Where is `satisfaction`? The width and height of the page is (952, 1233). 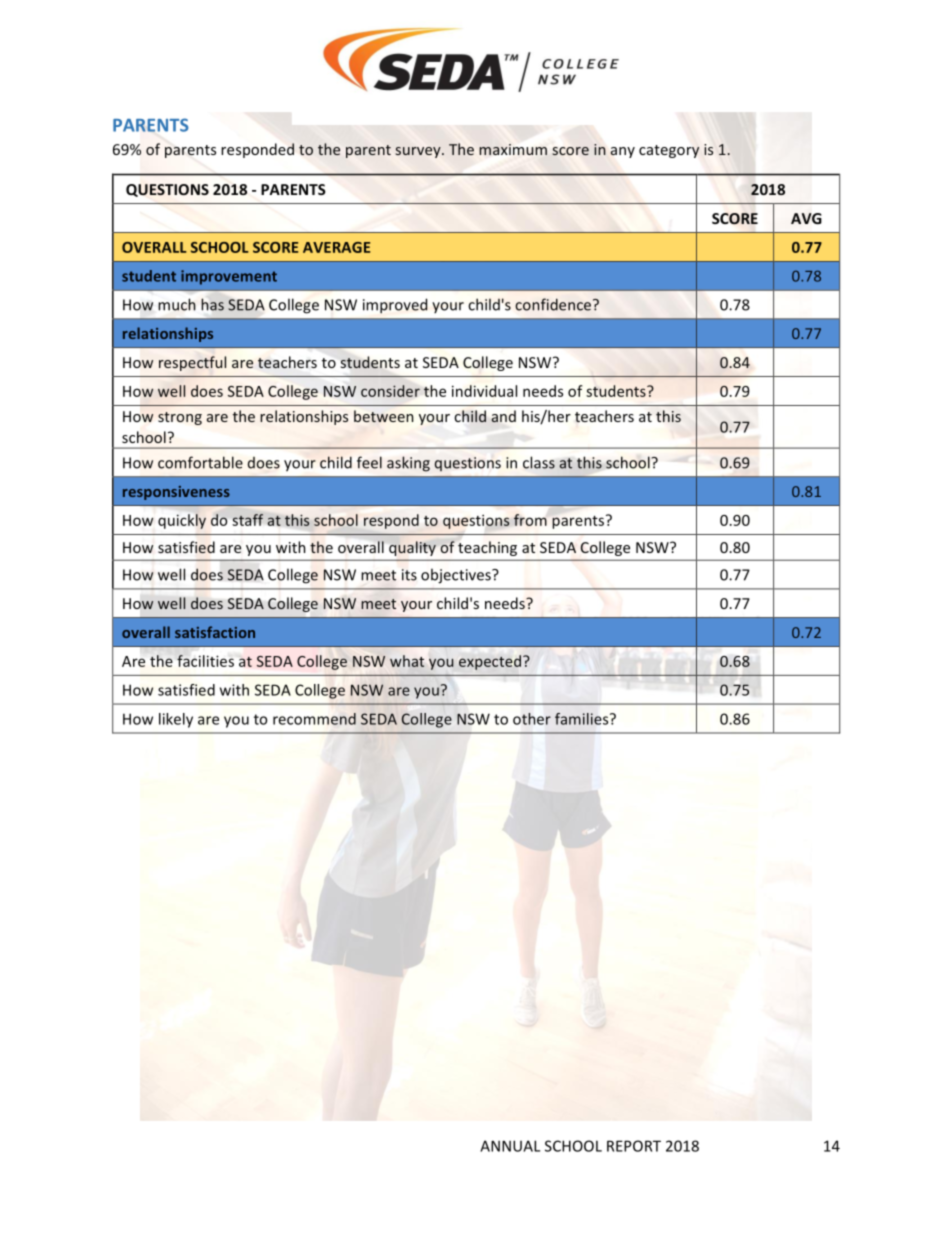
satisfaction is located at coordinates (215, 632).
